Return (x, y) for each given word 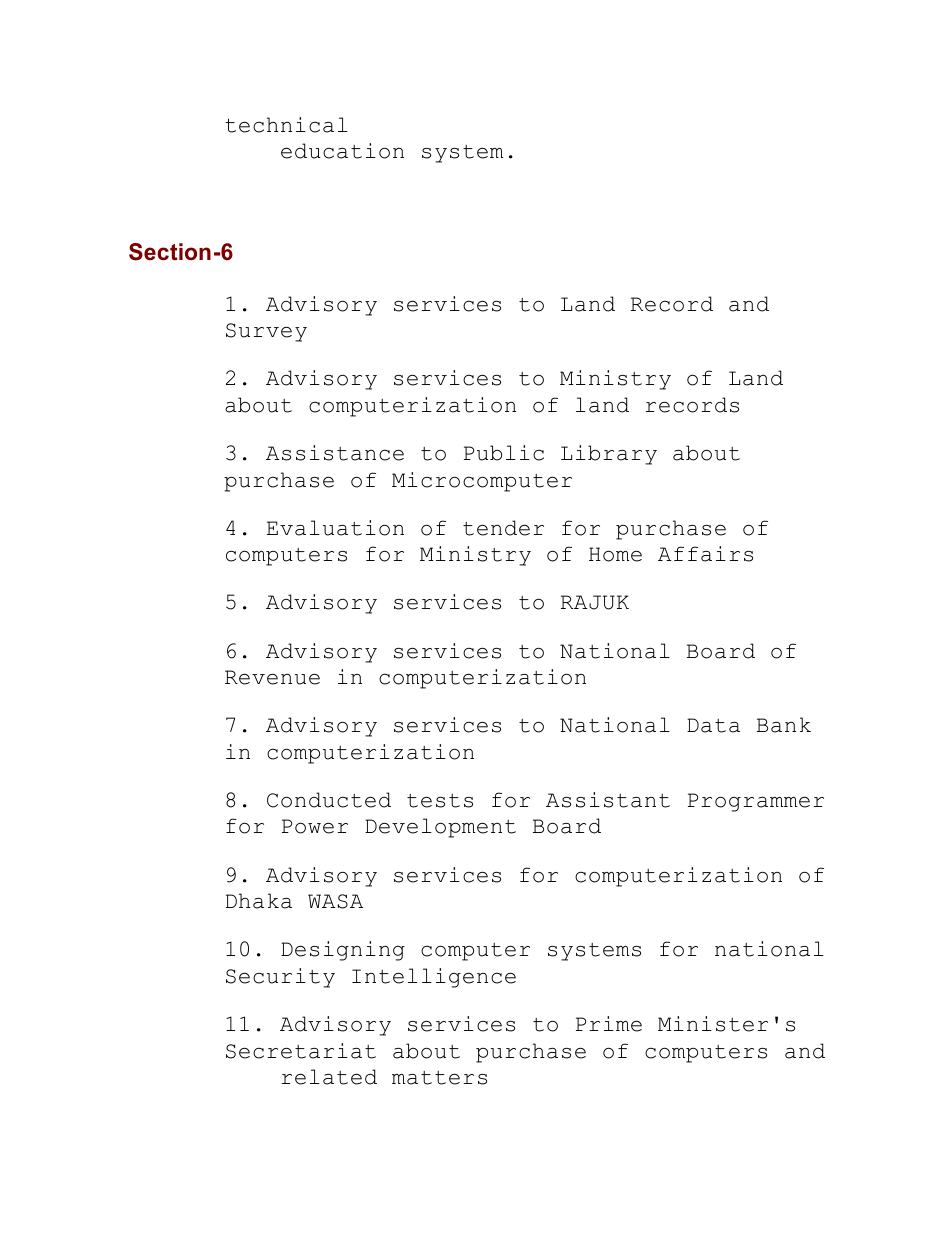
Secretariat (301, 1051)
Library (609, 455)
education (342, 151)
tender (503, 528)
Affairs (705, 554)
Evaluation (335, 528)
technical (286, 125)
